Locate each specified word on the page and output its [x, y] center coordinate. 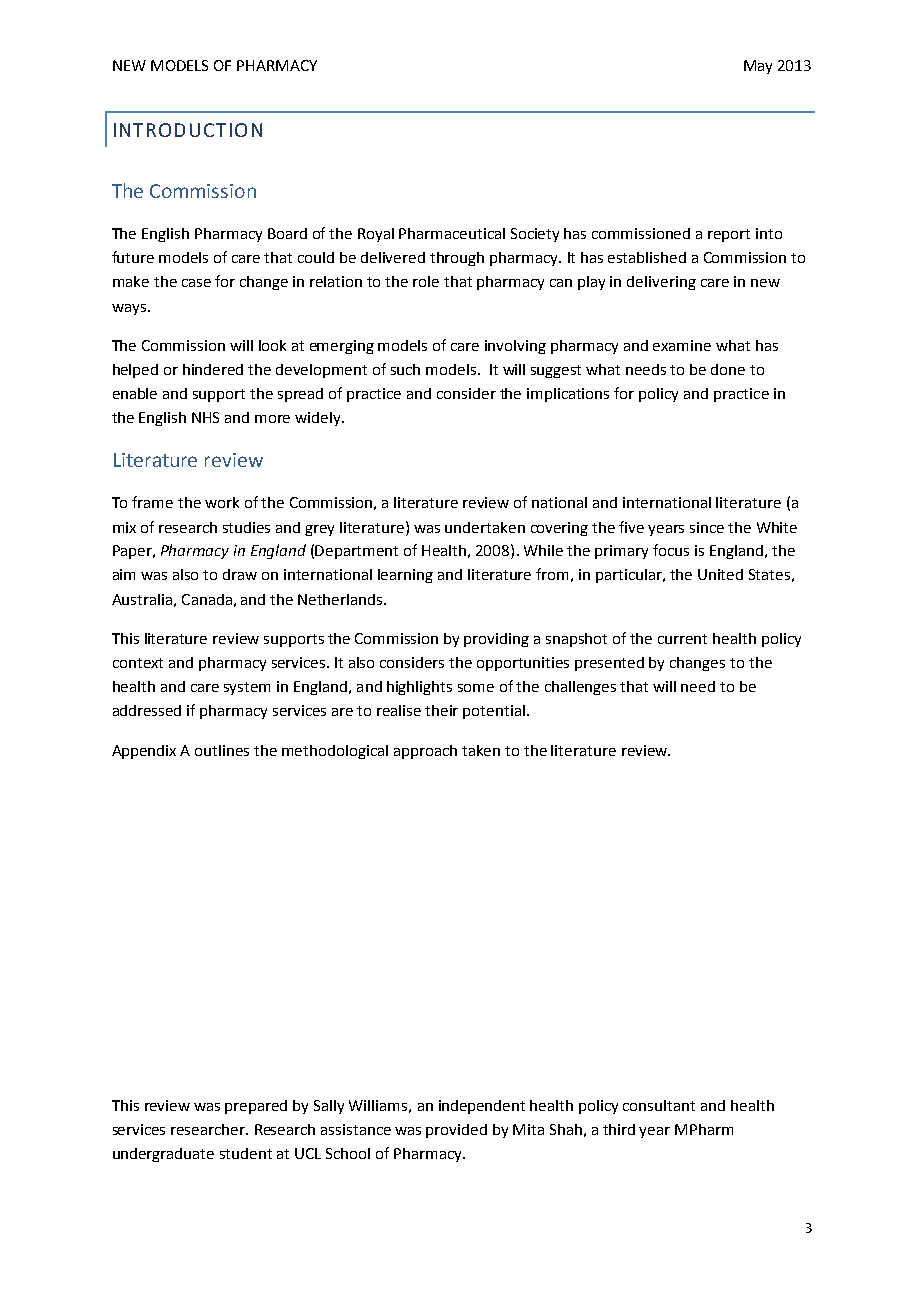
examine [682, 345]
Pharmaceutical [452, 233]
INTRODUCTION [188, 130]
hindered [213, 369]
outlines [222, 750]
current [682, 639]
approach [425, 752]
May [758, 67]
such [405, 369]
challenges [580, 688]
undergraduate [163, 1155]
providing [496, 640]
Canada [207, 599]
